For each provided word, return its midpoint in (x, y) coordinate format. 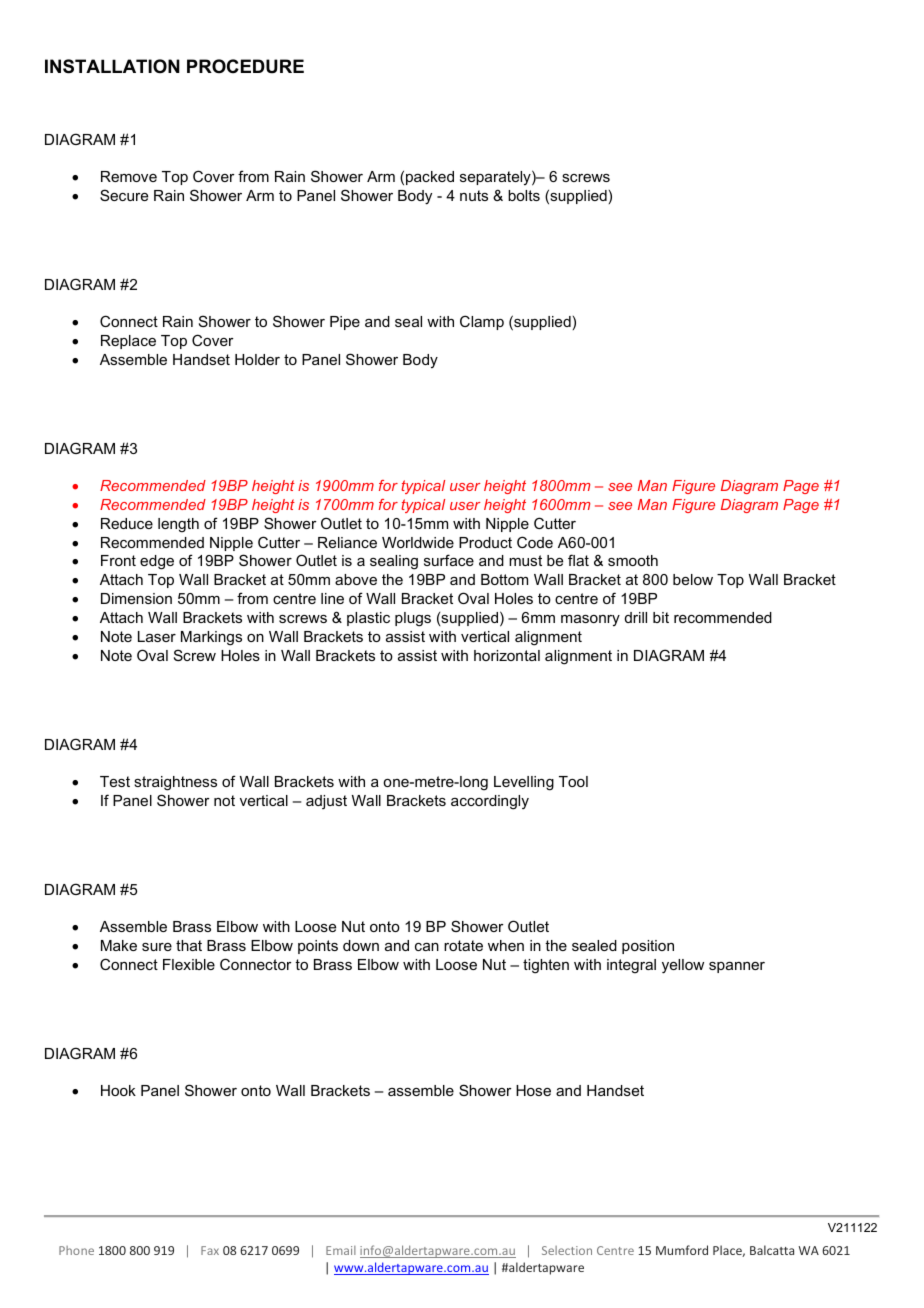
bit (661, 617)
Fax (210, 1250)
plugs (413, 619)
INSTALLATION (112, 66)
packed (430, 178)
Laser (157, 636)
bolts (524, 195)
